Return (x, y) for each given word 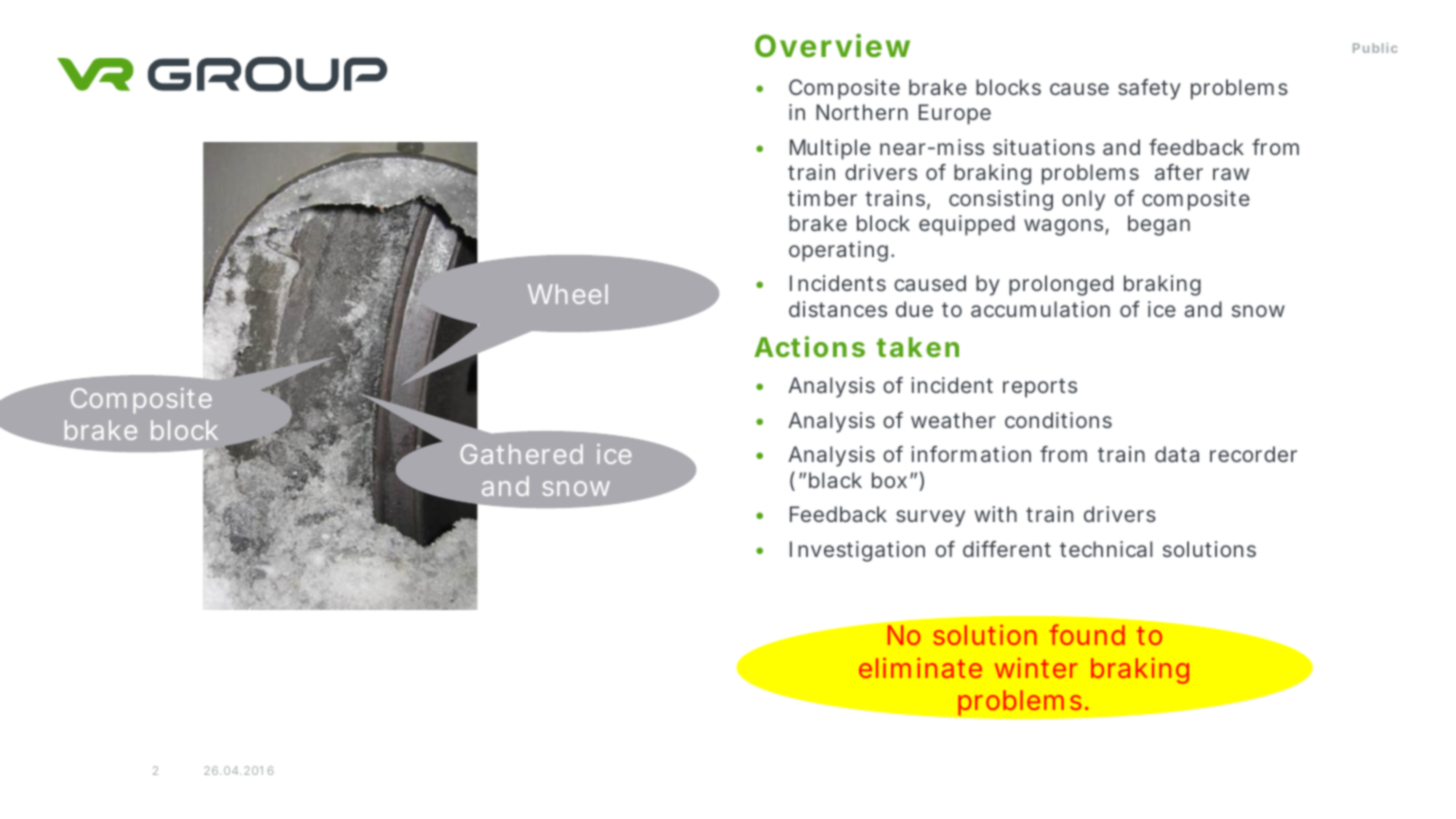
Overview (832, 46)
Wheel (568, 294)
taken (918, 347)
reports (1040, 388)
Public (1375, 48)
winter (1036, 668)
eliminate (920, 668)
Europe (955, 114)
